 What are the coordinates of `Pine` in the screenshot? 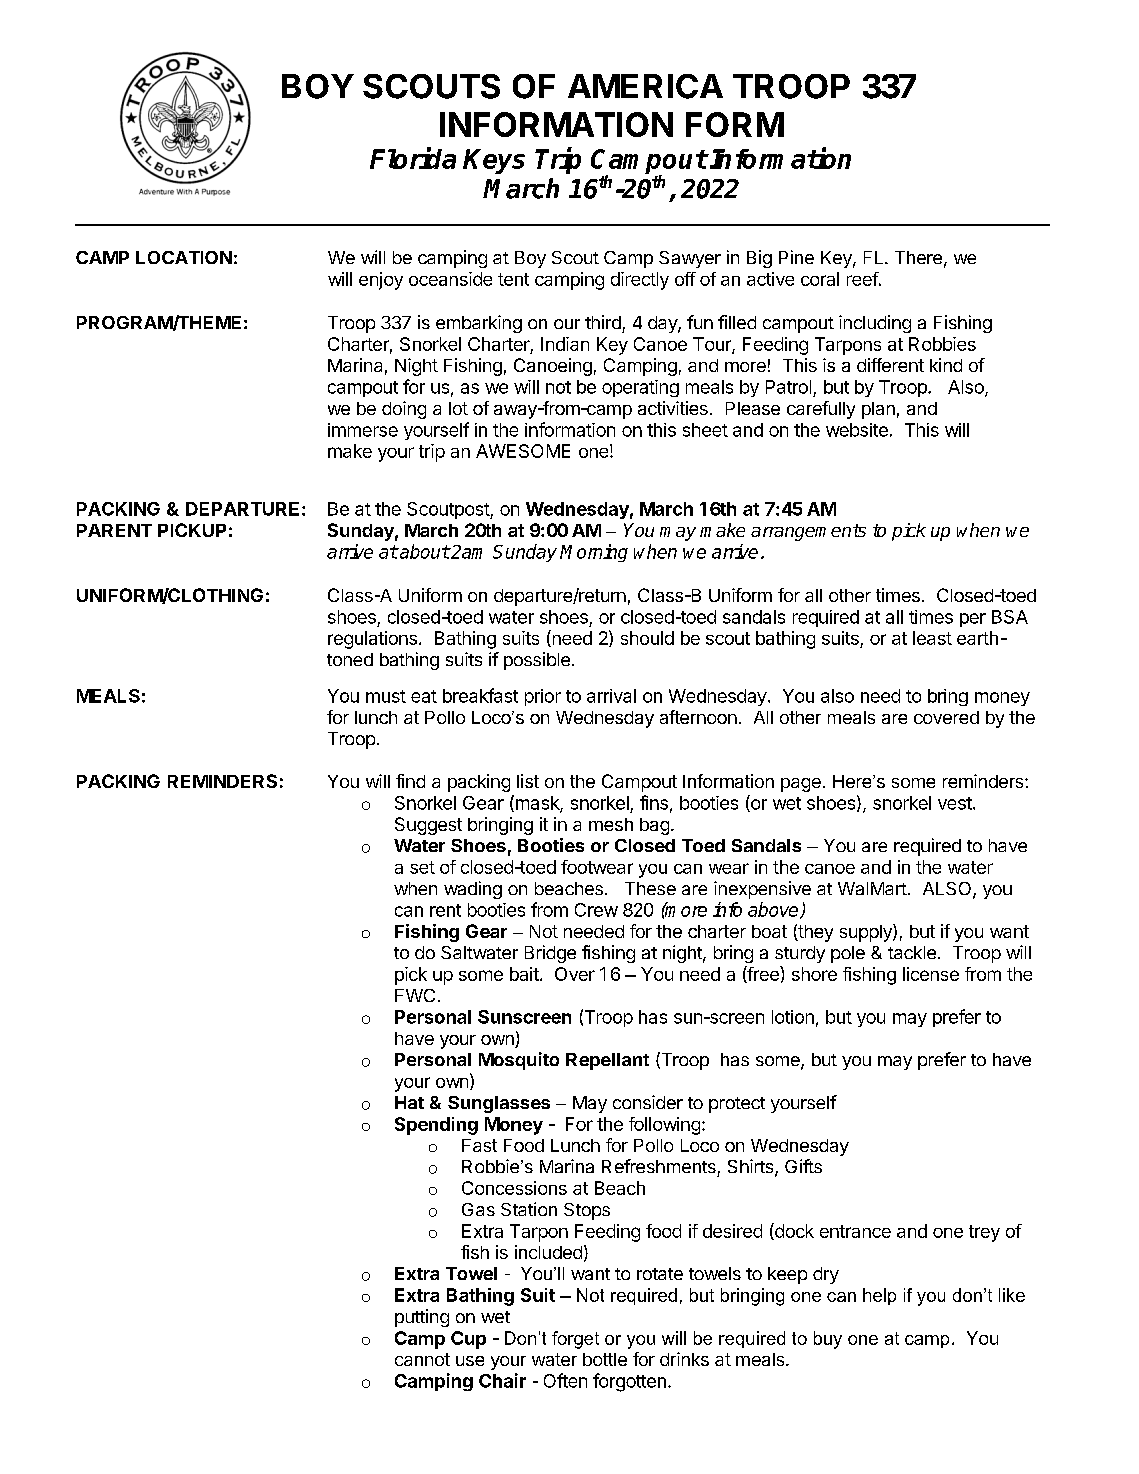 It's located at (796, 257).
